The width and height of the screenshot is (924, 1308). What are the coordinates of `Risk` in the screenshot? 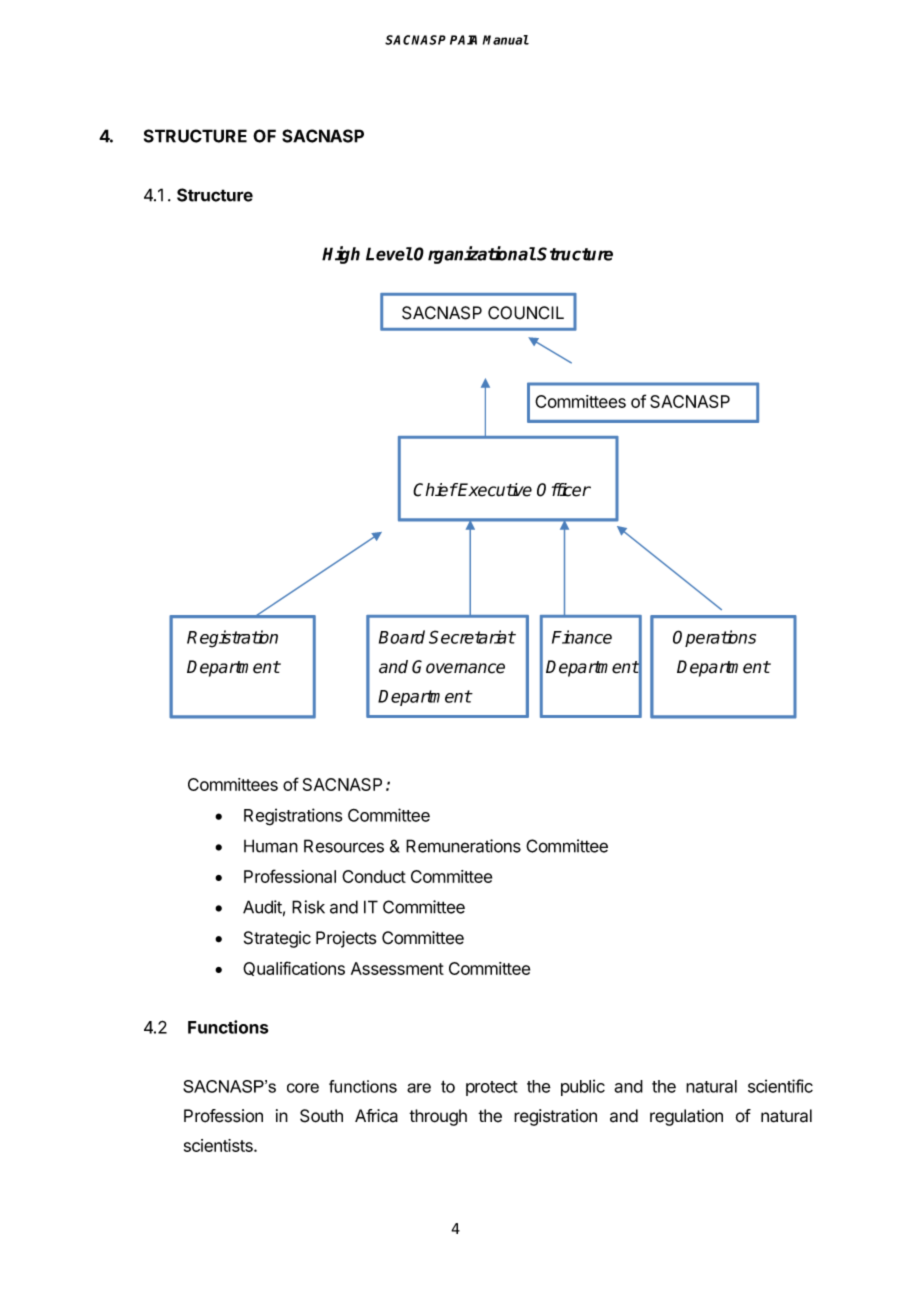 It's located at (308, 907).
